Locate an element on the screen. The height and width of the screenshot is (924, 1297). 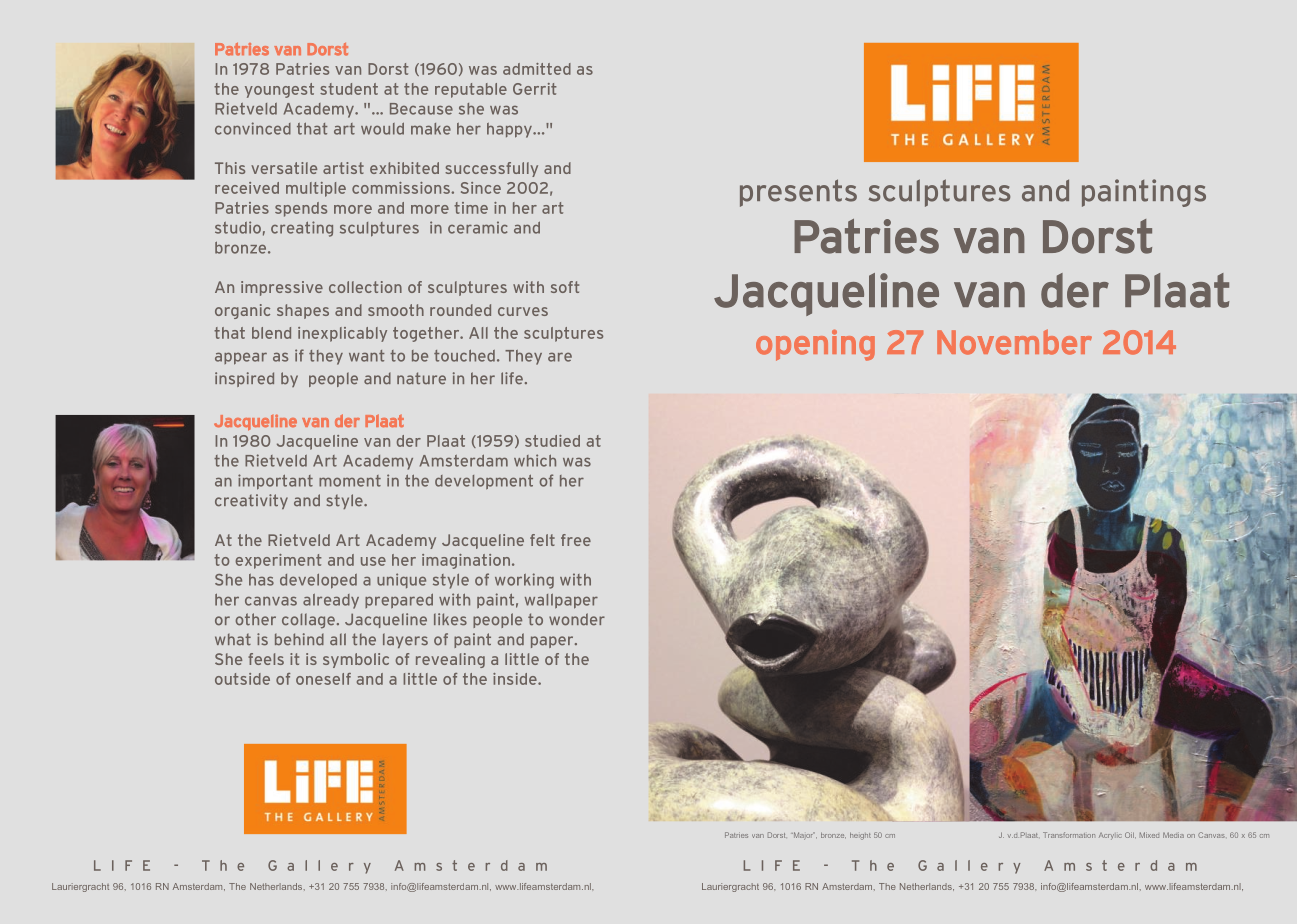
Gerrit is located at coordinates (535, 89).
